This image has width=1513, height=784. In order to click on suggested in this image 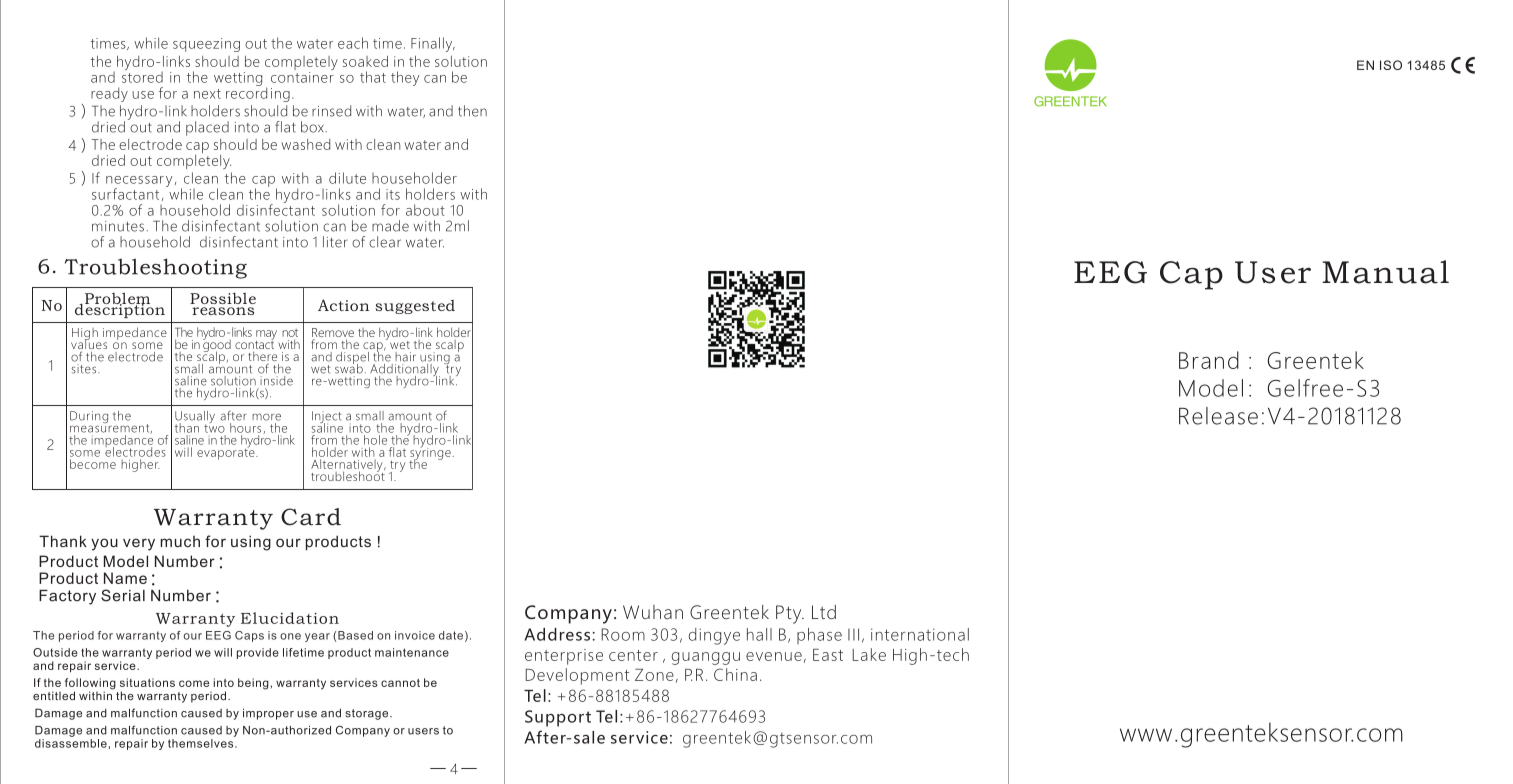, I will do `click(415, 307)`.
